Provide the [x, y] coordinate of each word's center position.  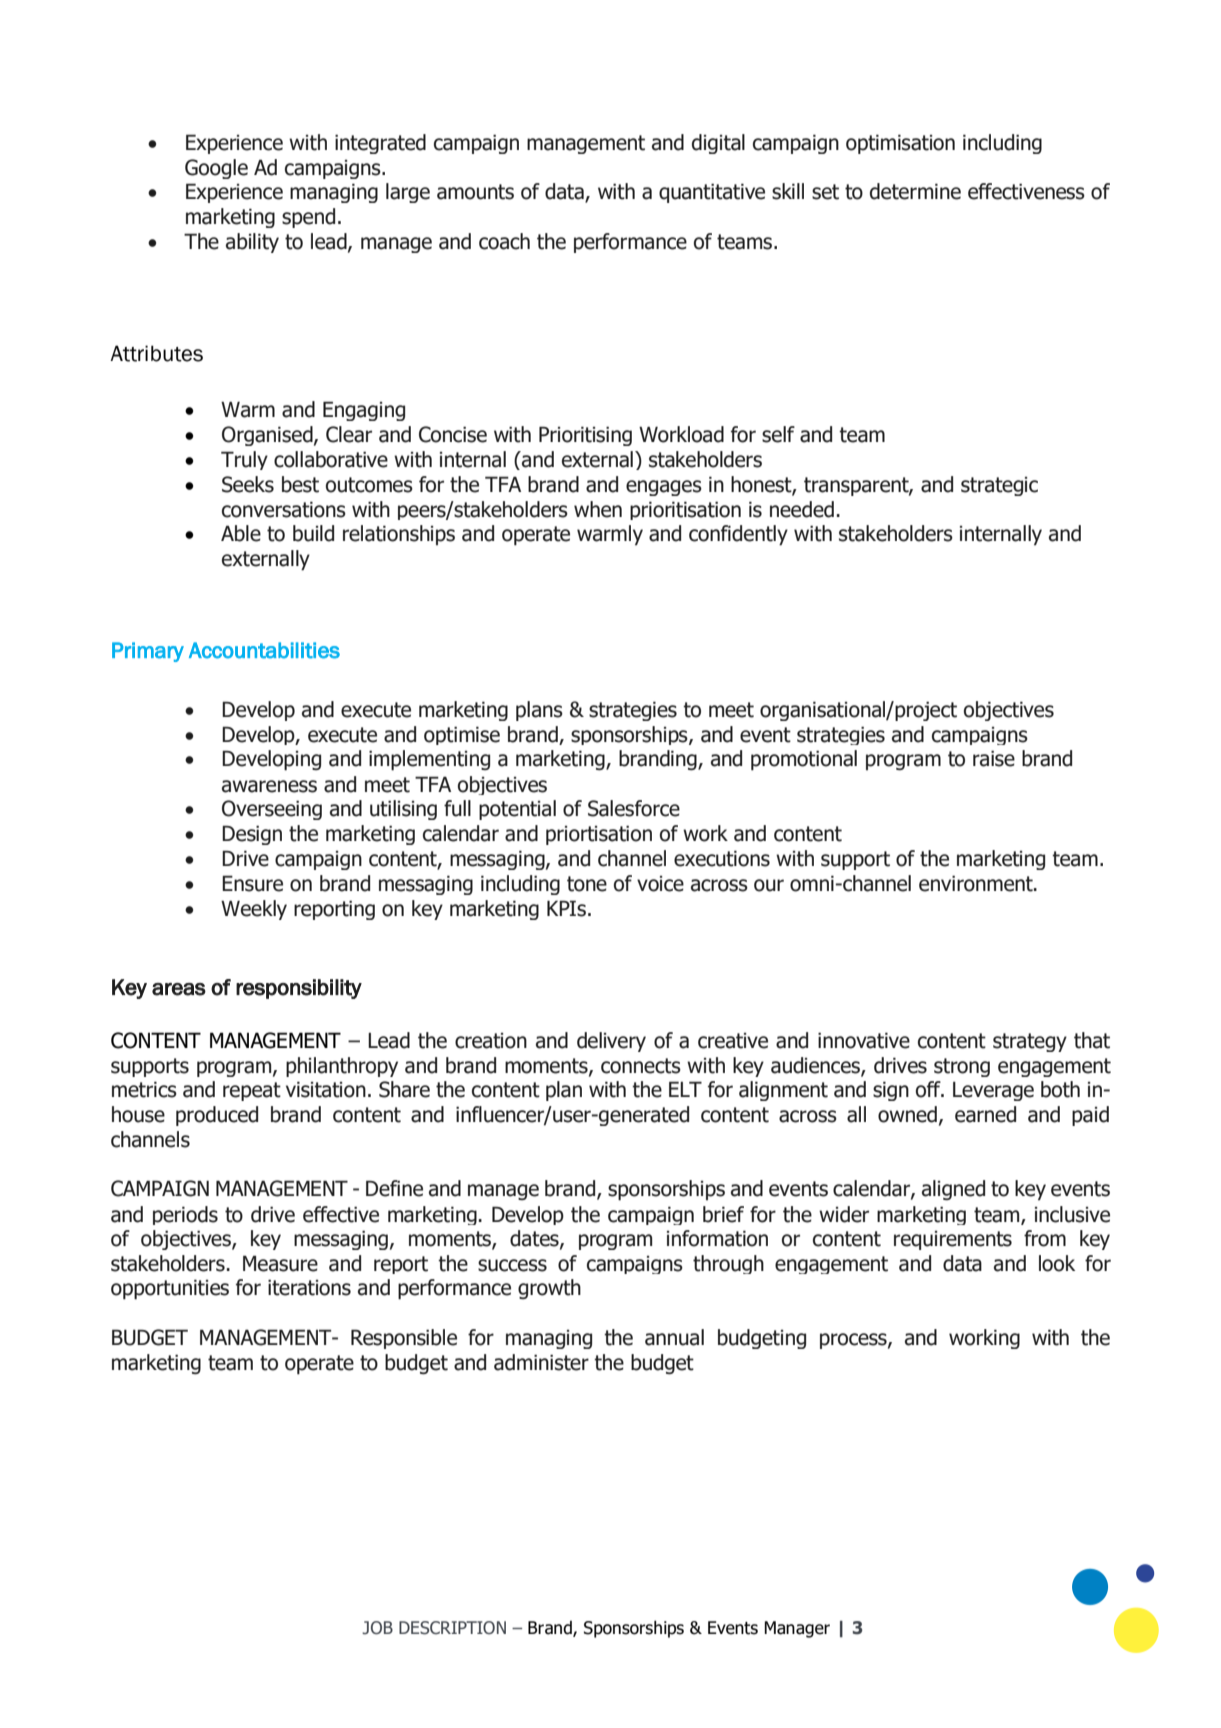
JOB [377, 1628]
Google [216, 169]
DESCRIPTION [452, 1628]
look [1057, 1263]
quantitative [712, 193]
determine [915, 191]
